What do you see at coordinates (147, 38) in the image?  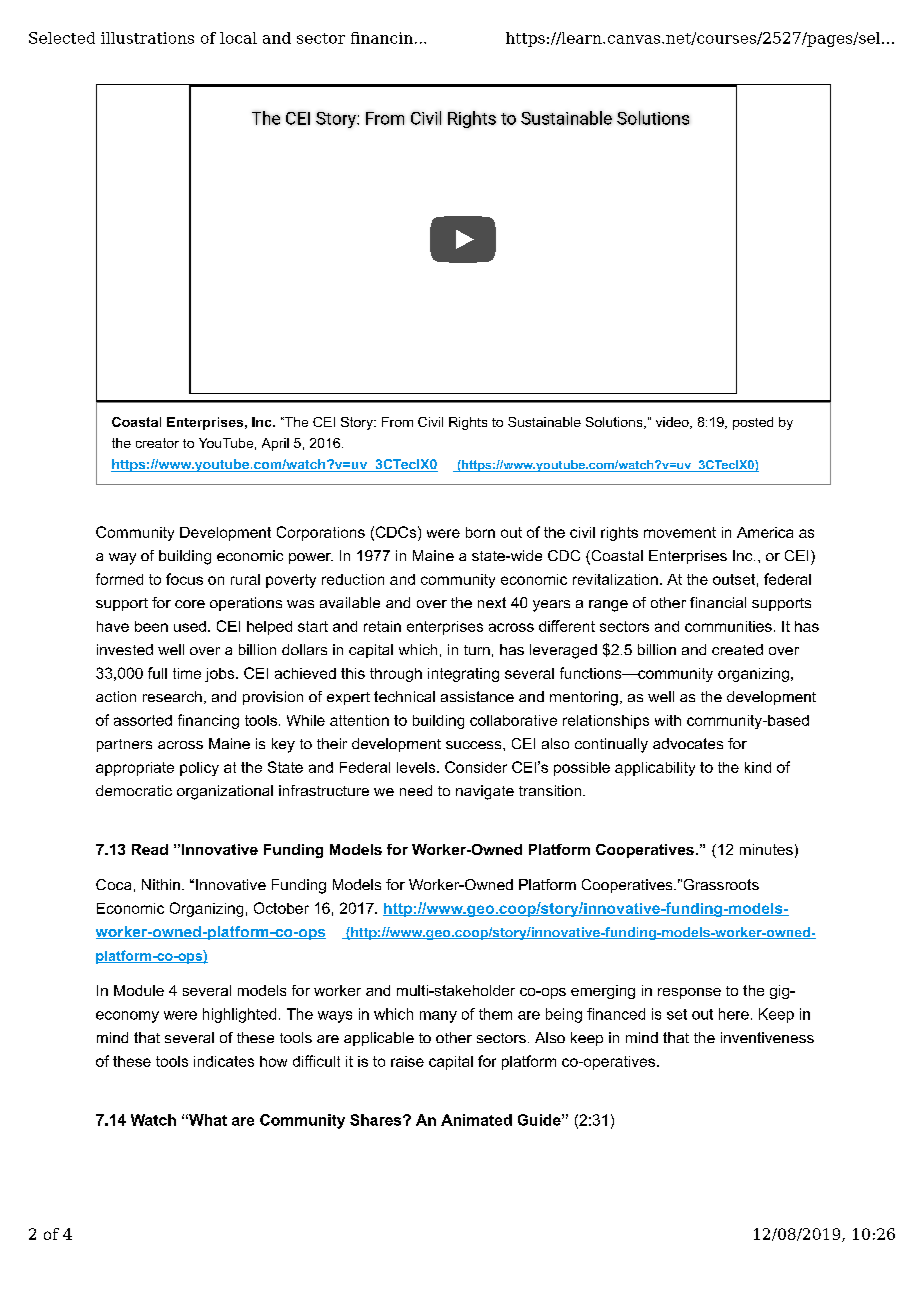 I see `illustrations` at bounding box center [147, 38].
